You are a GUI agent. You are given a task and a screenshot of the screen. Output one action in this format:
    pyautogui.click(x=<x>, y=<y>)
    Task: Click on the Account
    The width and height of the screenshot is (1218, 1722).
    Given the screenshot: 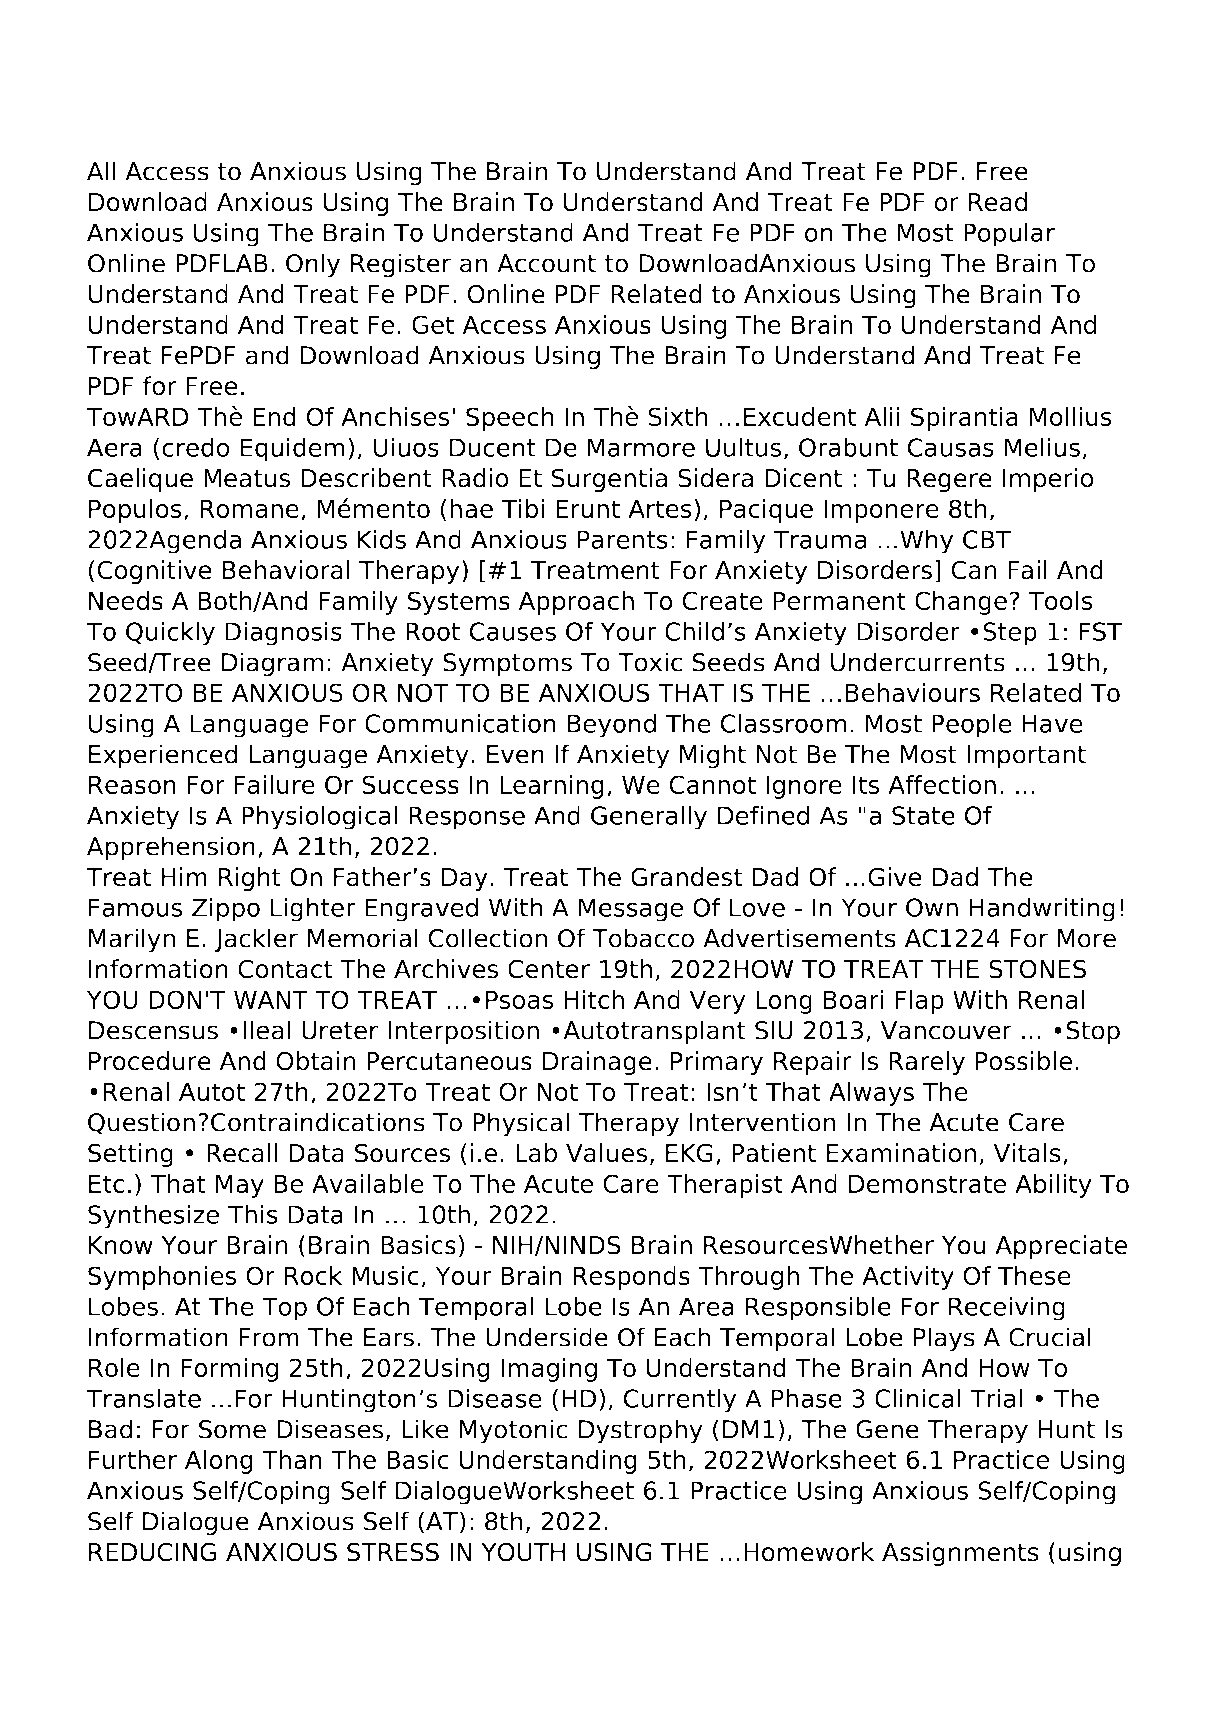 What is the action you would take?
    pyautogui.click(x=546, y=263)
